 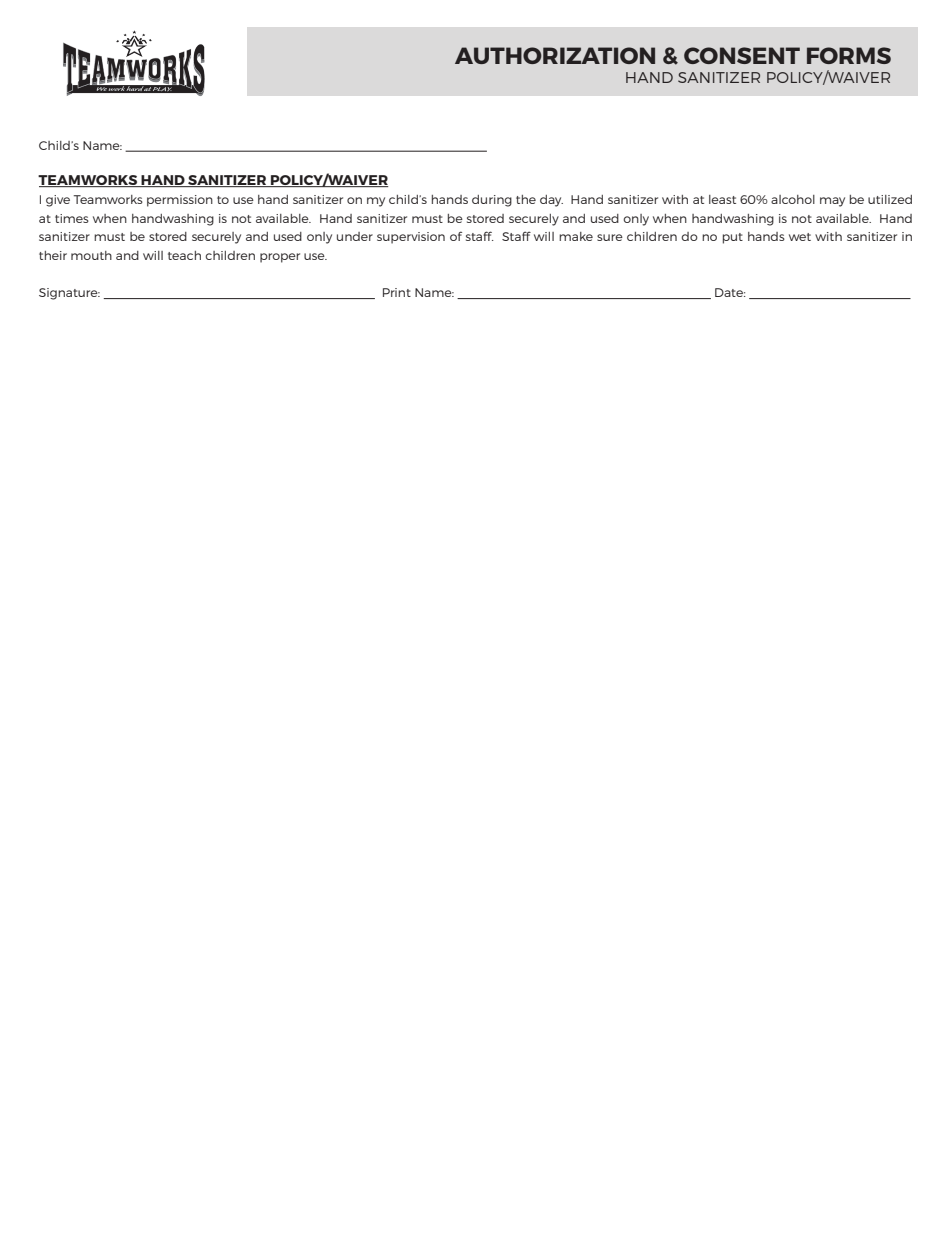 What do you see at coordinates (742, 55) in the screenshot?
I see `CONSENT` at bounding box center [742, 55].
